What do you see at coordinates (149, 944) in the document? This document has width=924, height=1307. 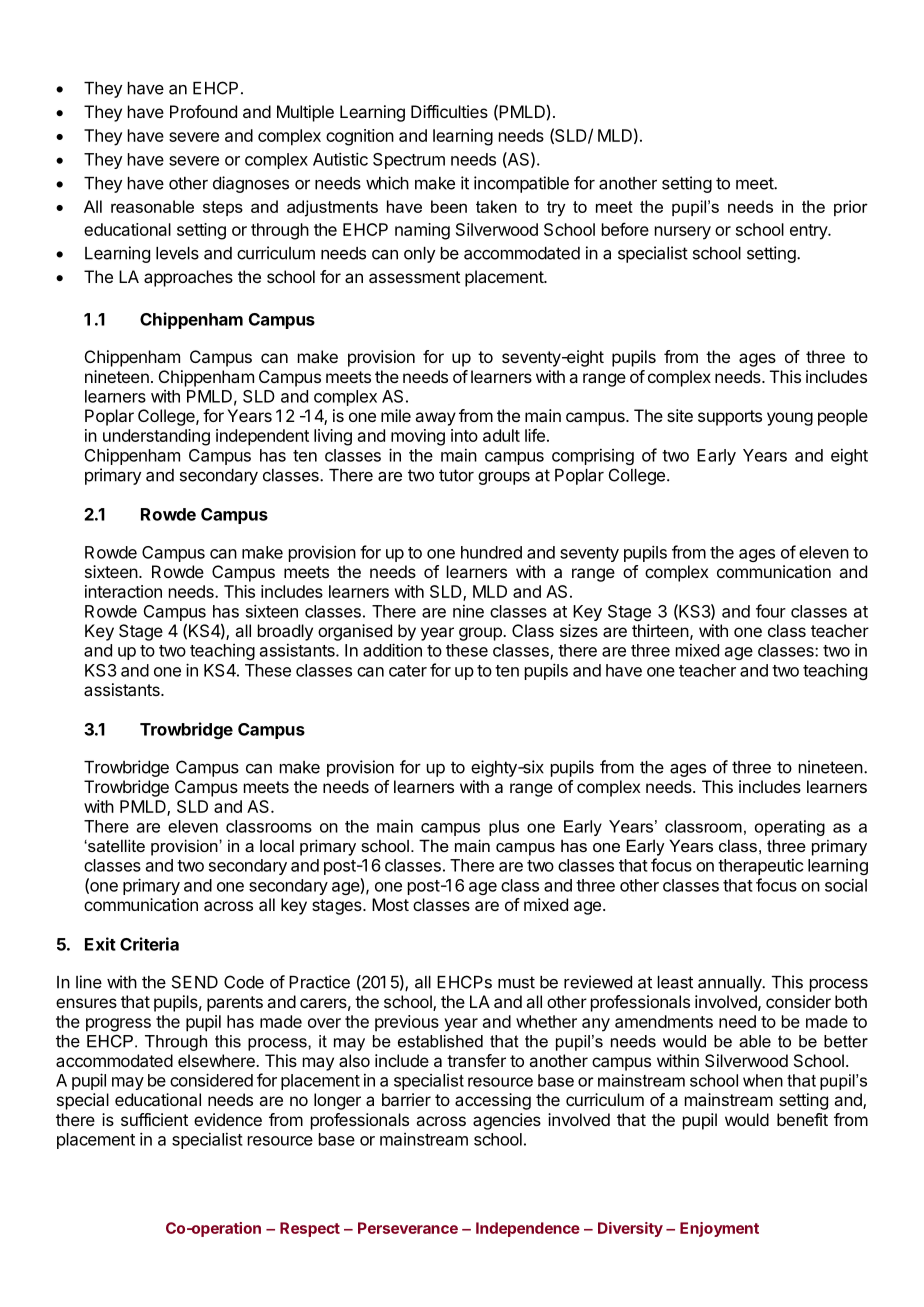 I see `Criteria` at bounding box center [149, 944].
